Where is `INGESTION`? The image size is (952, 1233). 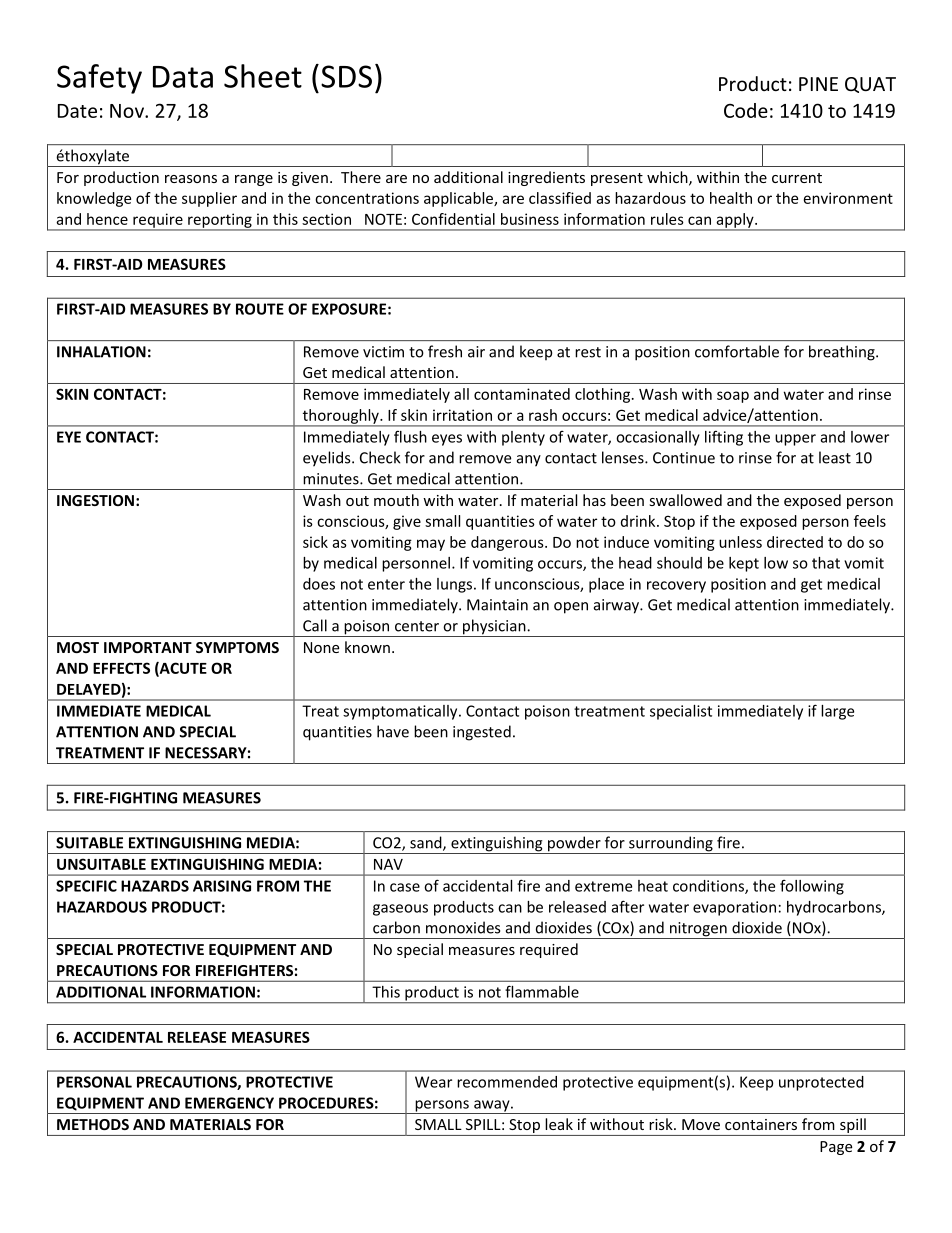
INGESTION is located at coordinates (95, 500).
